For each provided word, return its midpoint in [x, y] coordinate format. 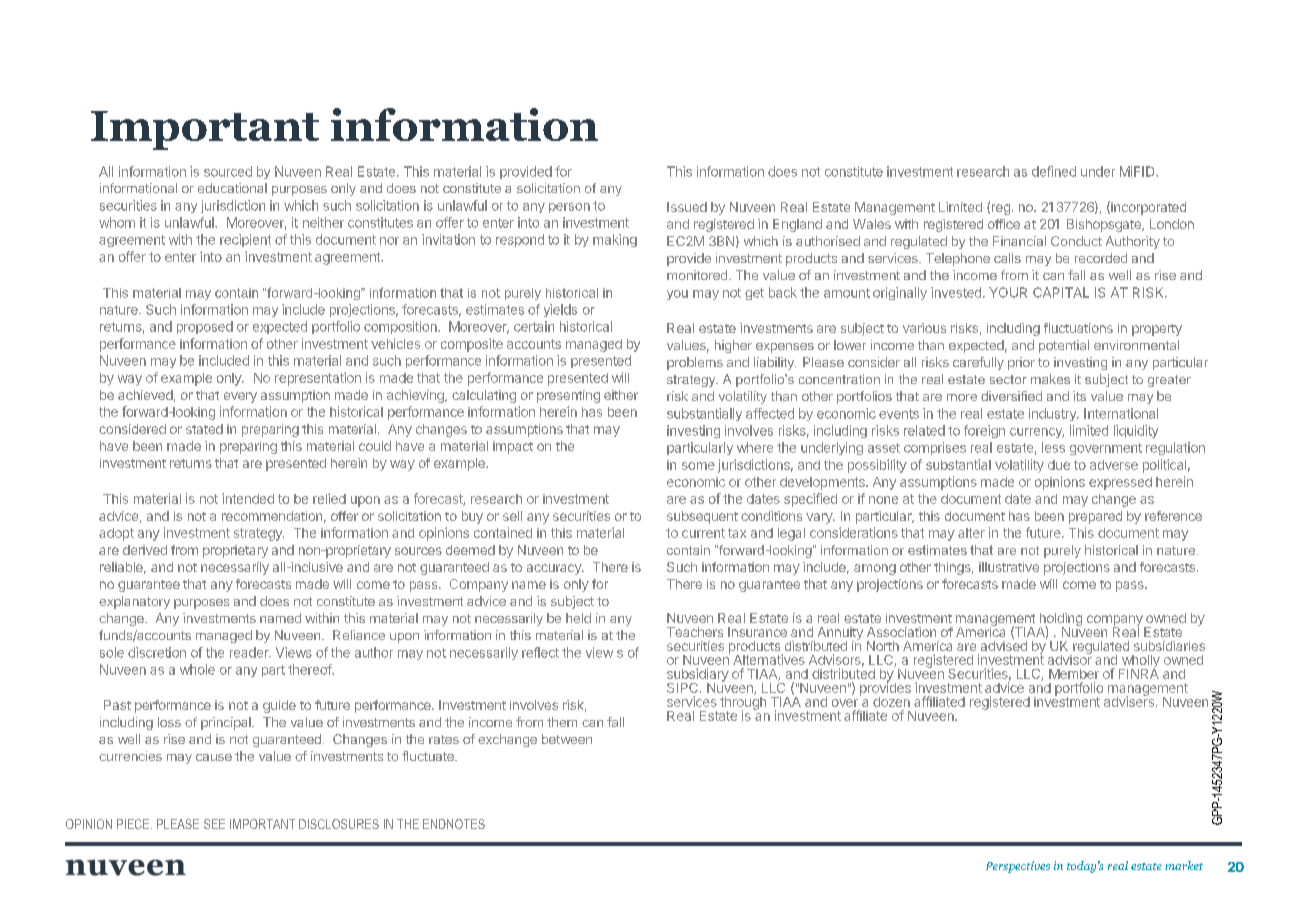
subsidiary [698, 676]
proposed [205, 327]
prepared [1095, 517]
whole [197, 669]
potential [1064, 346]
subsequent [702, 517]
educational [232, 188]
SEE [214, 824]
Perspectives [1018, 867]
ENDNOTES [454, 824]
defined [1054, 171]
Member [1074, 674]
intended [248, 498]
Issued [687, 207]
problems [695, 363]
